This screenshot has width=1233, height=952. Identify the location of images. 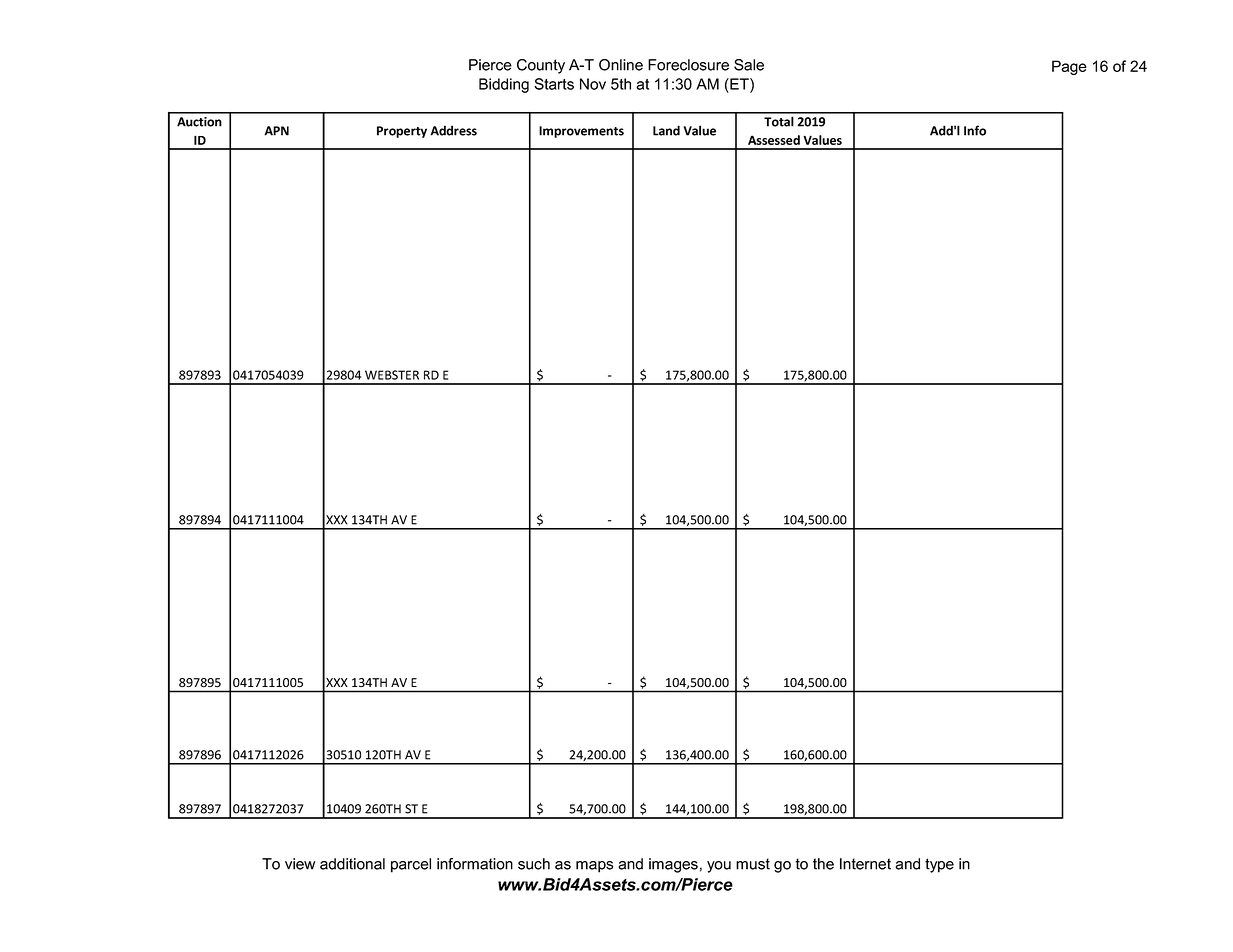
(673, 865).
